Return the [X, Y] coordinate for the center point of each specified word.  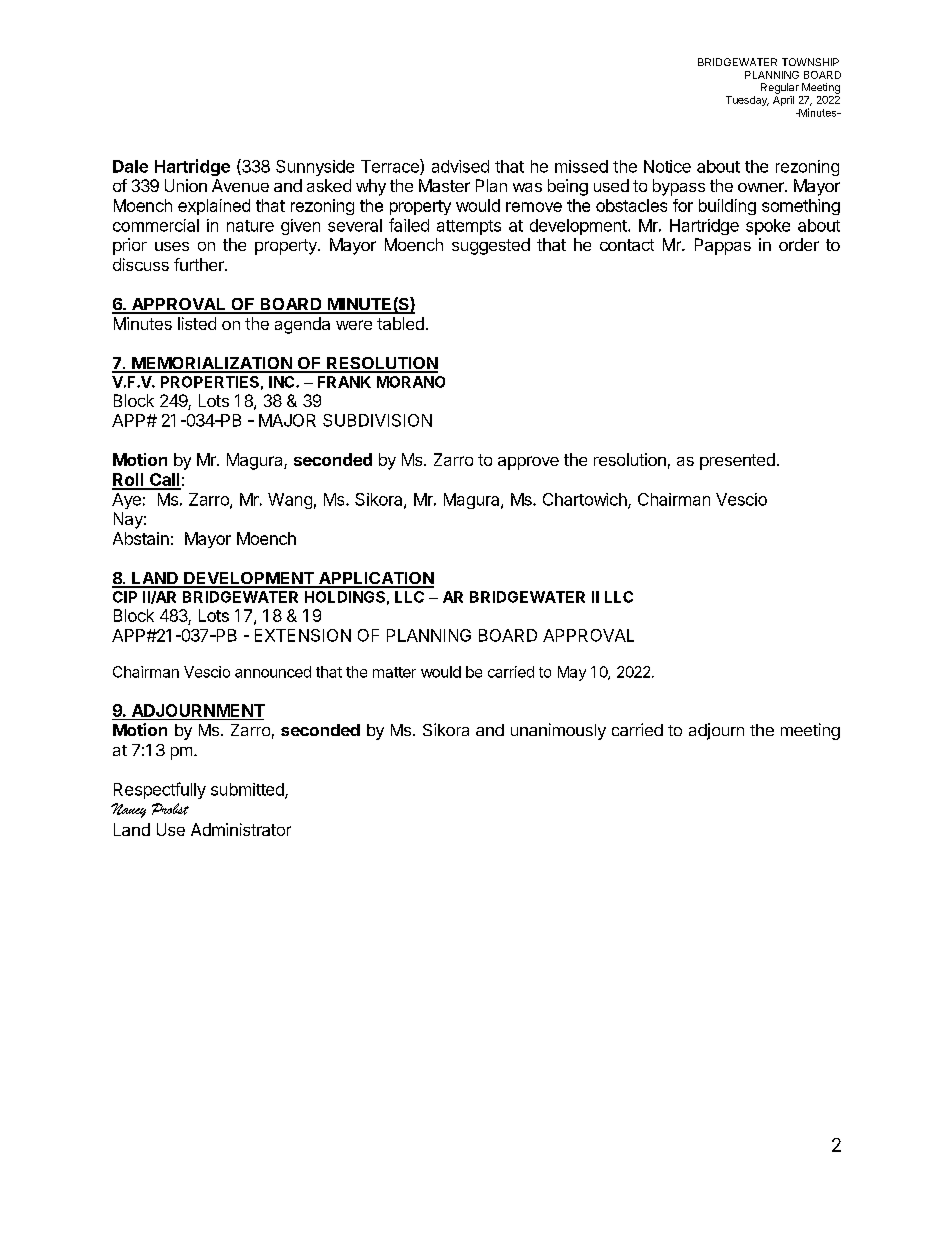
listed [197, 323]
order [799, 244]
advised [460, 166]
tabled [400, 323]
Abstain [141, 538]
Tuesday [747, 101]
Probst [170, 809]
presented [737, 461]
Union [186, 185]
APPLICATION [375, 579]
